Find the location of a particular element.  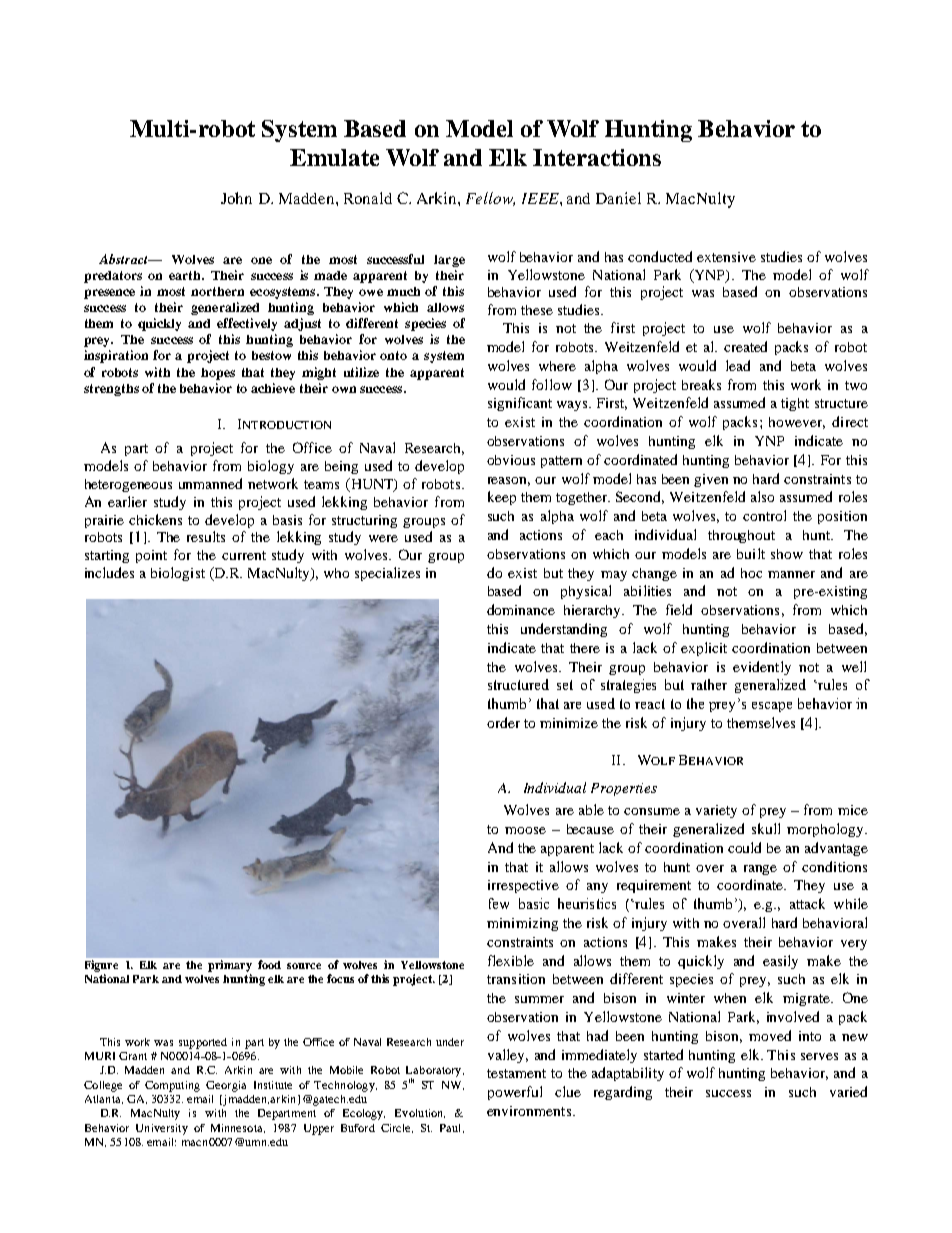

Computing is located at coordinates (172, 1086).
